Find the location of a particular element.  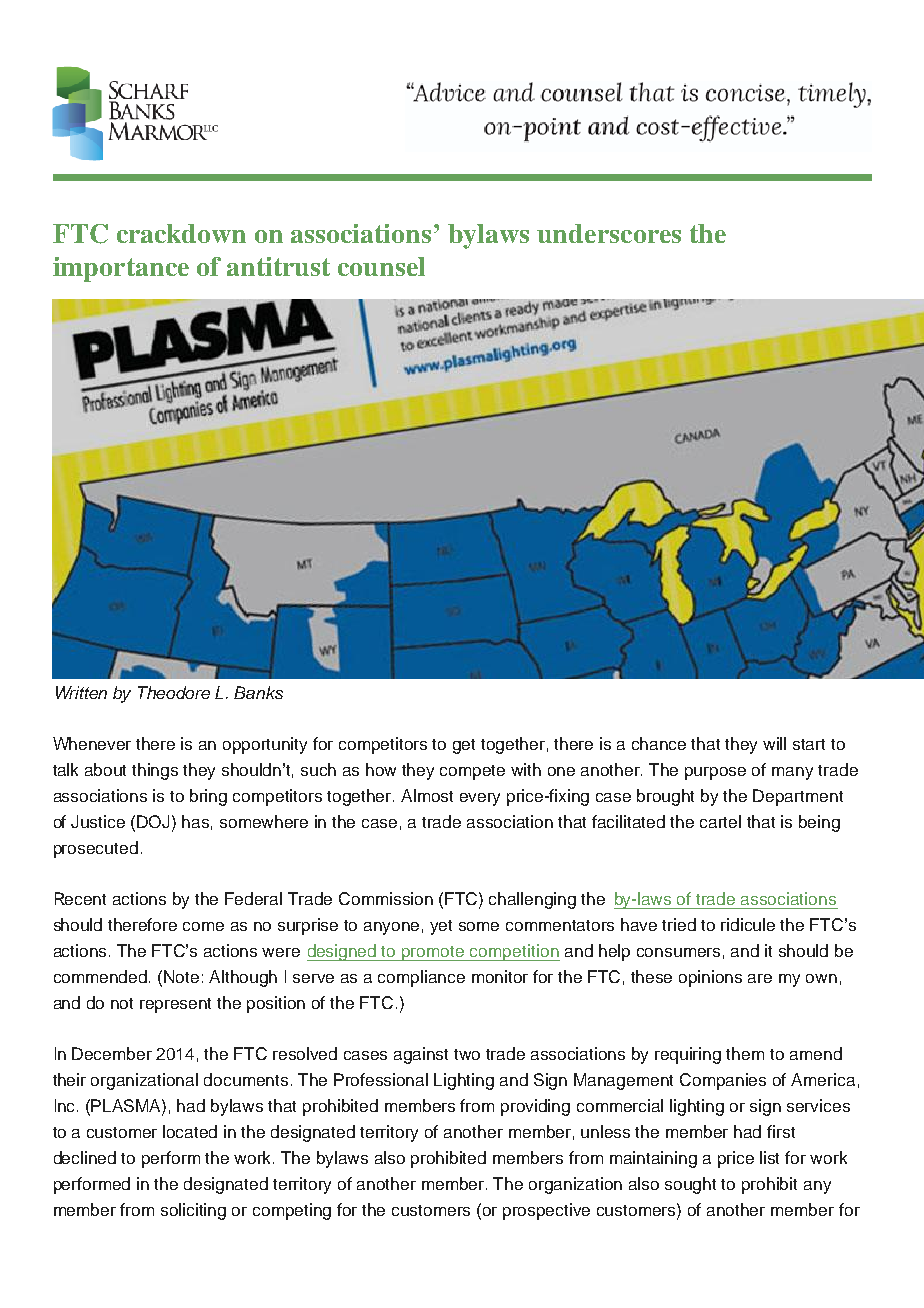

compete is located at coordinates (472, 772).
